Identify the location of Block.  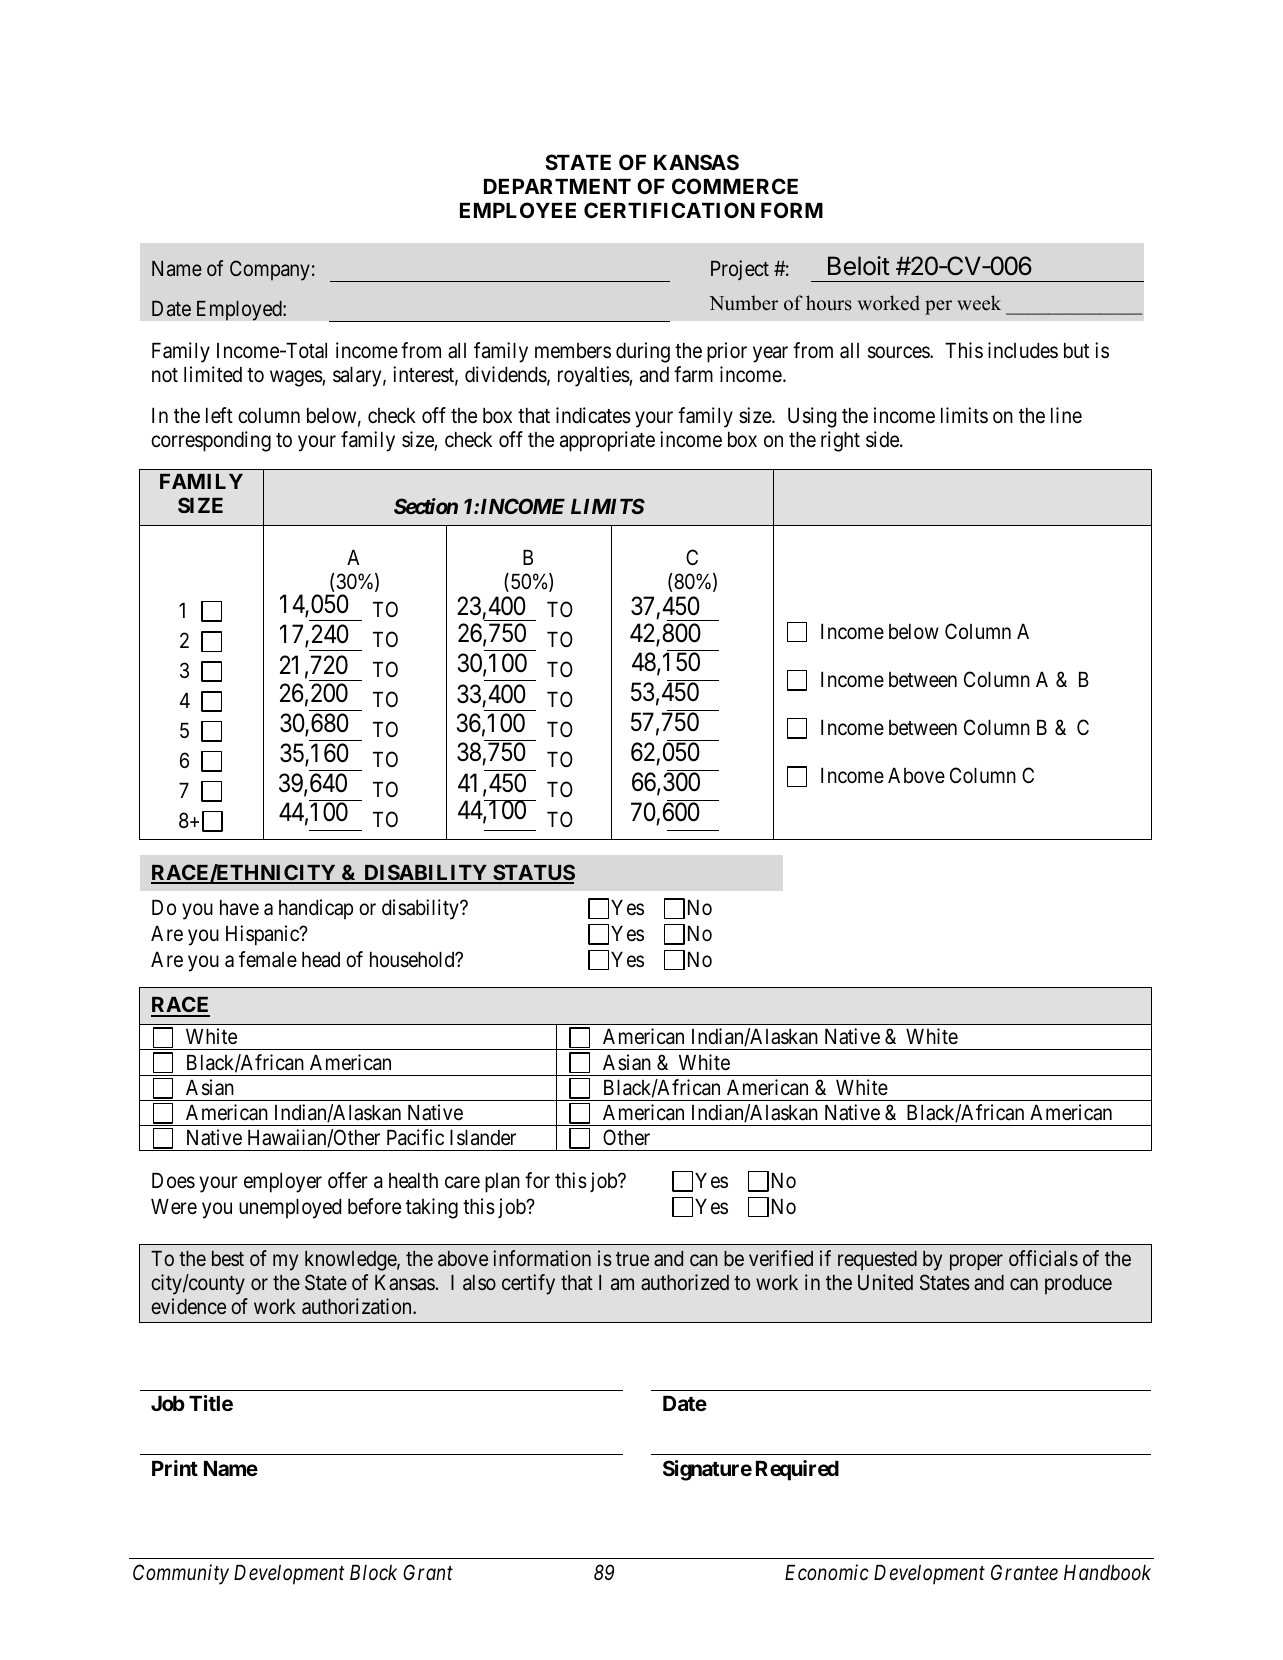
(373, 1573).
